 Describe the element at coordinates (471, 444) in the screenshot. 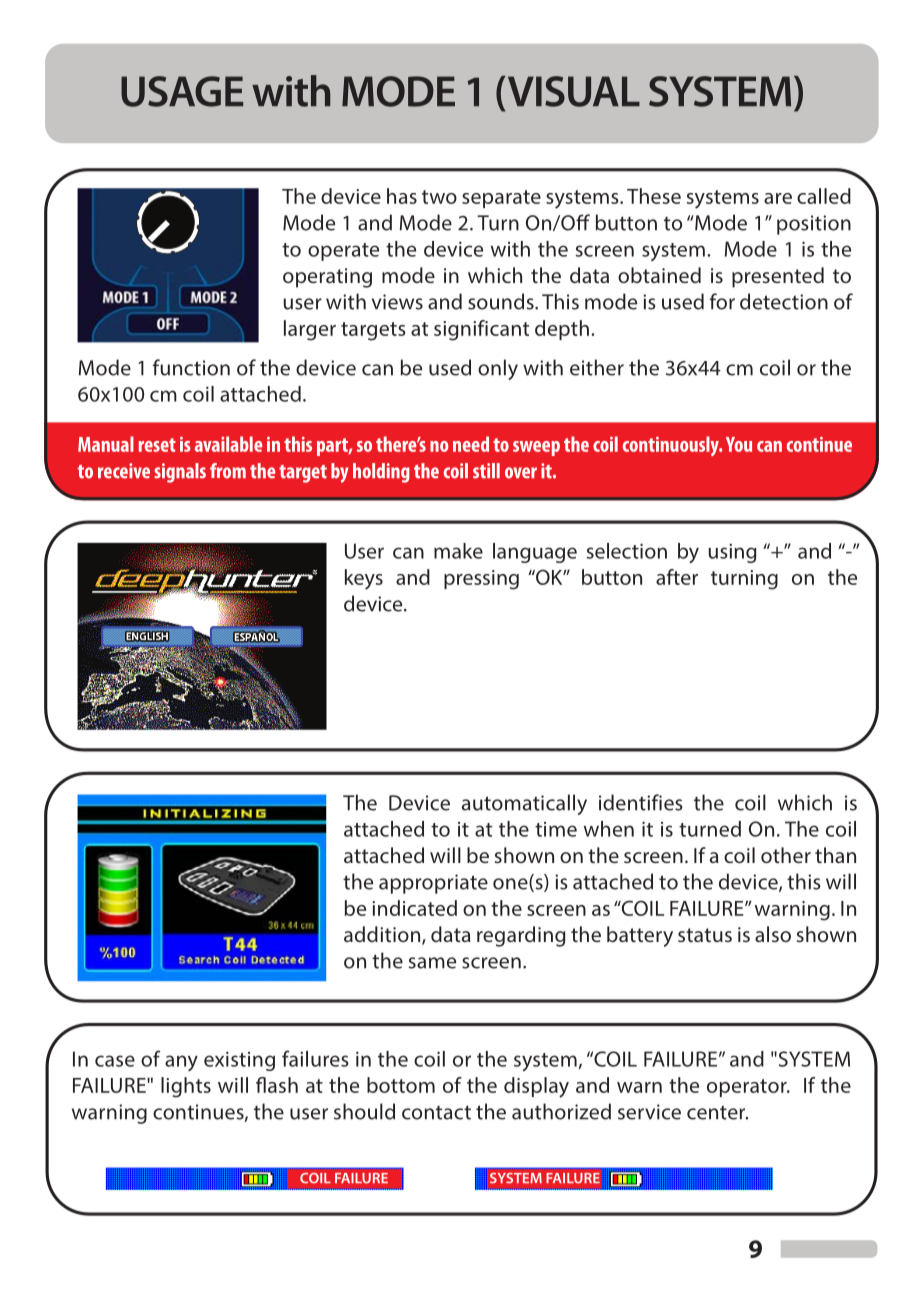

I see `need` at that location.
